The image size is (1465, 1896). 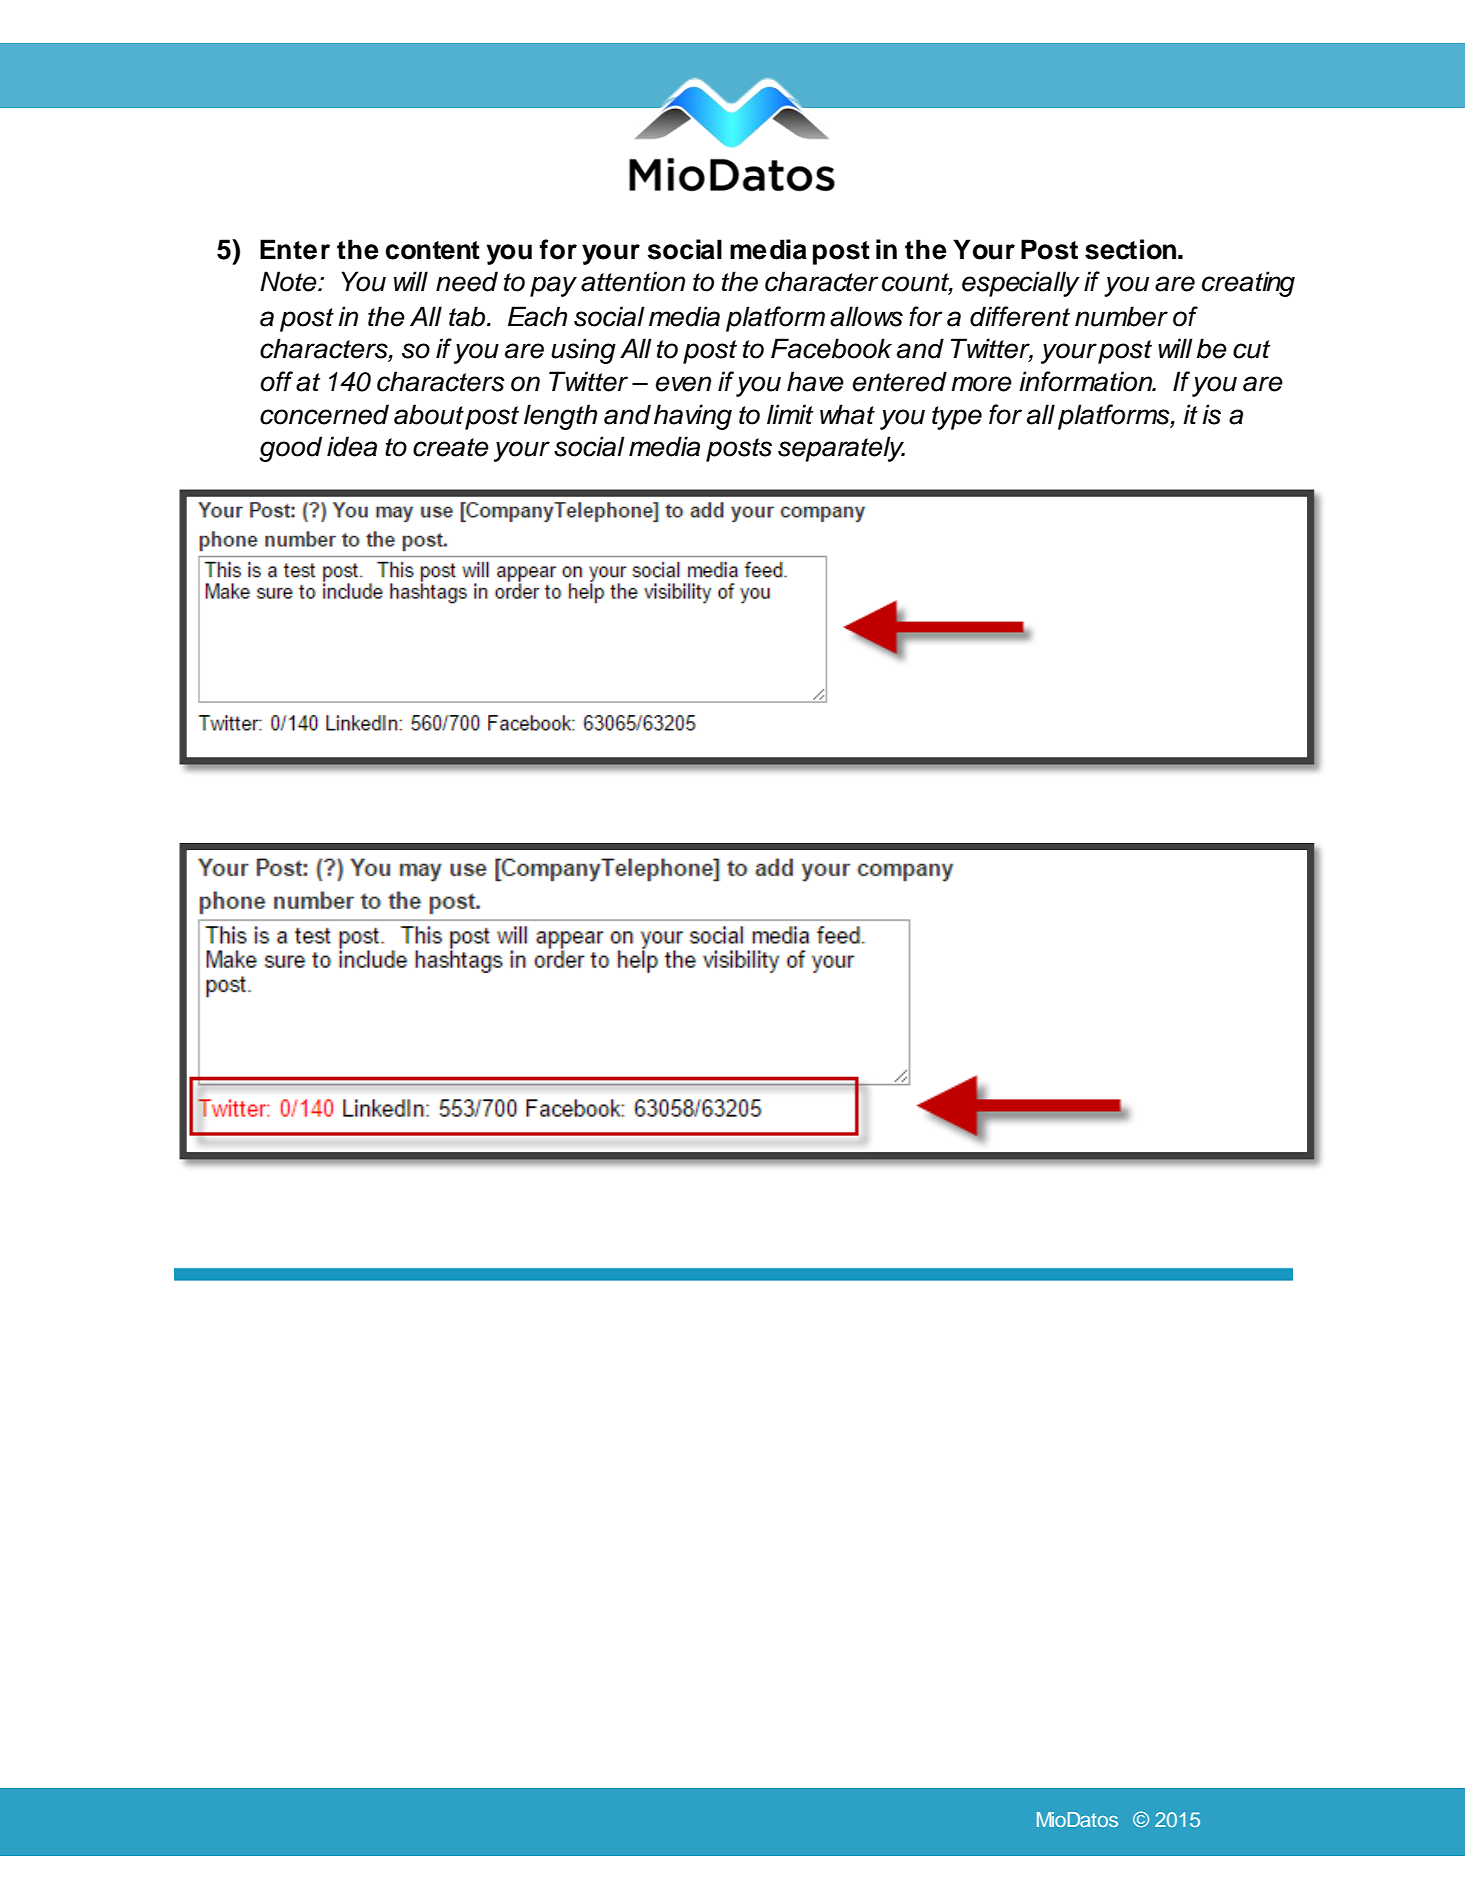 I want to click on idea, so click(x=352, y=446).
